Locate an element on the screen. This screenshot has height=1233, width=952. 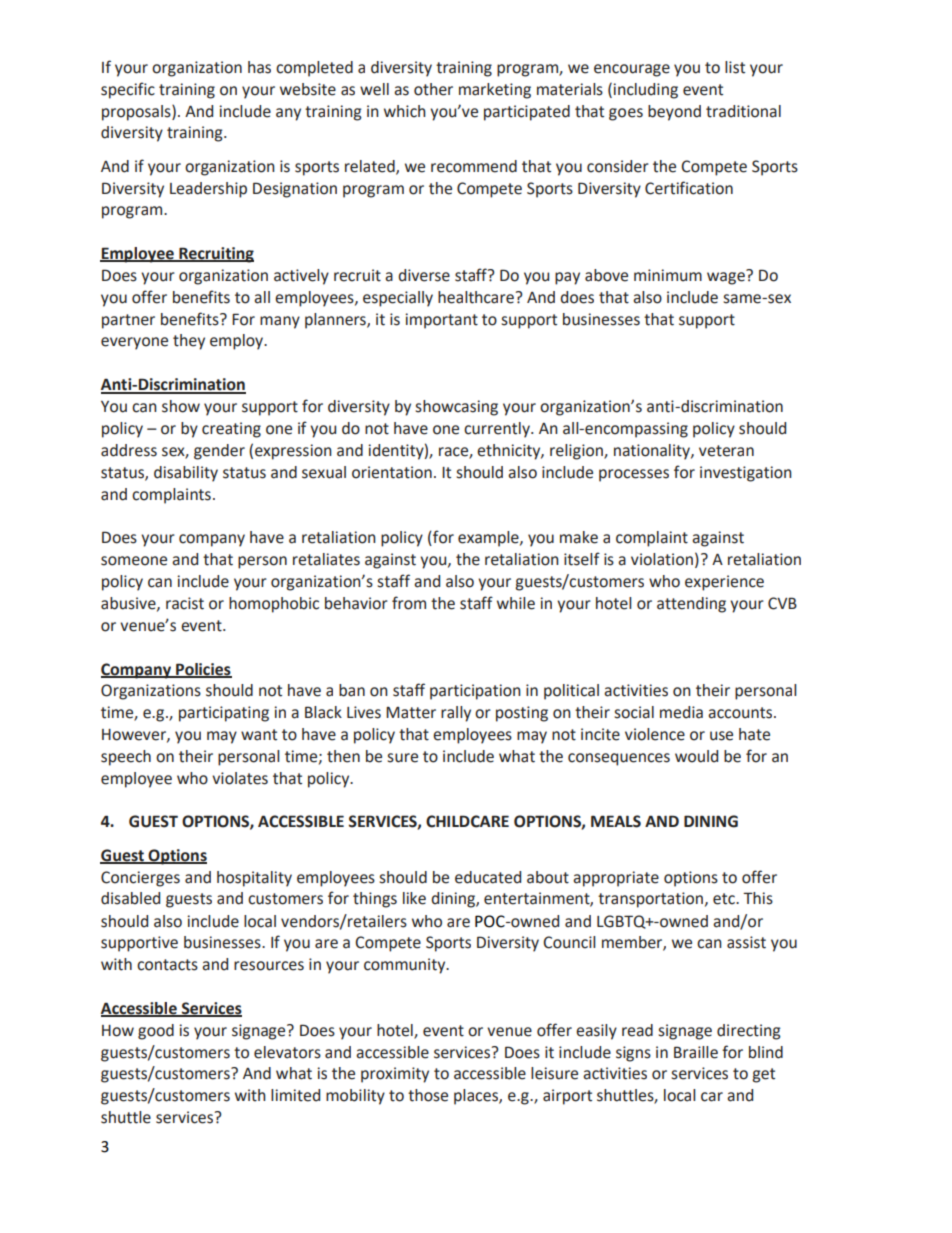
investigation is located at coordinates (746, 474).
